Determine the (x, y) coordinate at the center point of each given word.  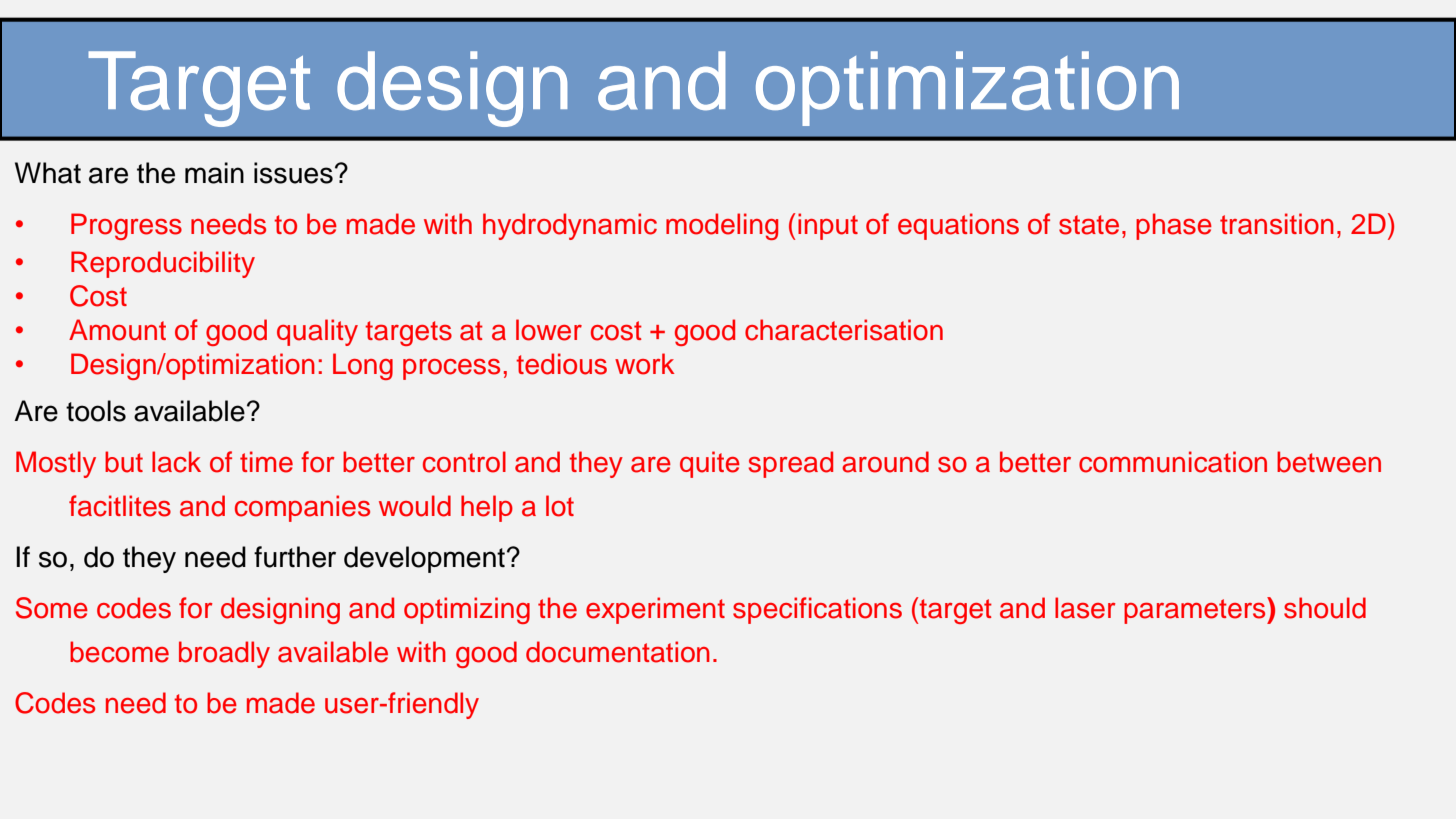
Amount (117, 330)
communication (1173, 462)
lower (549, 330)
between (1329, 462)
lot (560, 506)
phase (1174, 226)
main (214, 173)
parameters (1196, 610)
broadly (224, 654)
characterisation (844, 330)
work (645, 364)
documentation (618, 652)
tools (96, 411)
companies (302, 508)
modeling (722, 226)
